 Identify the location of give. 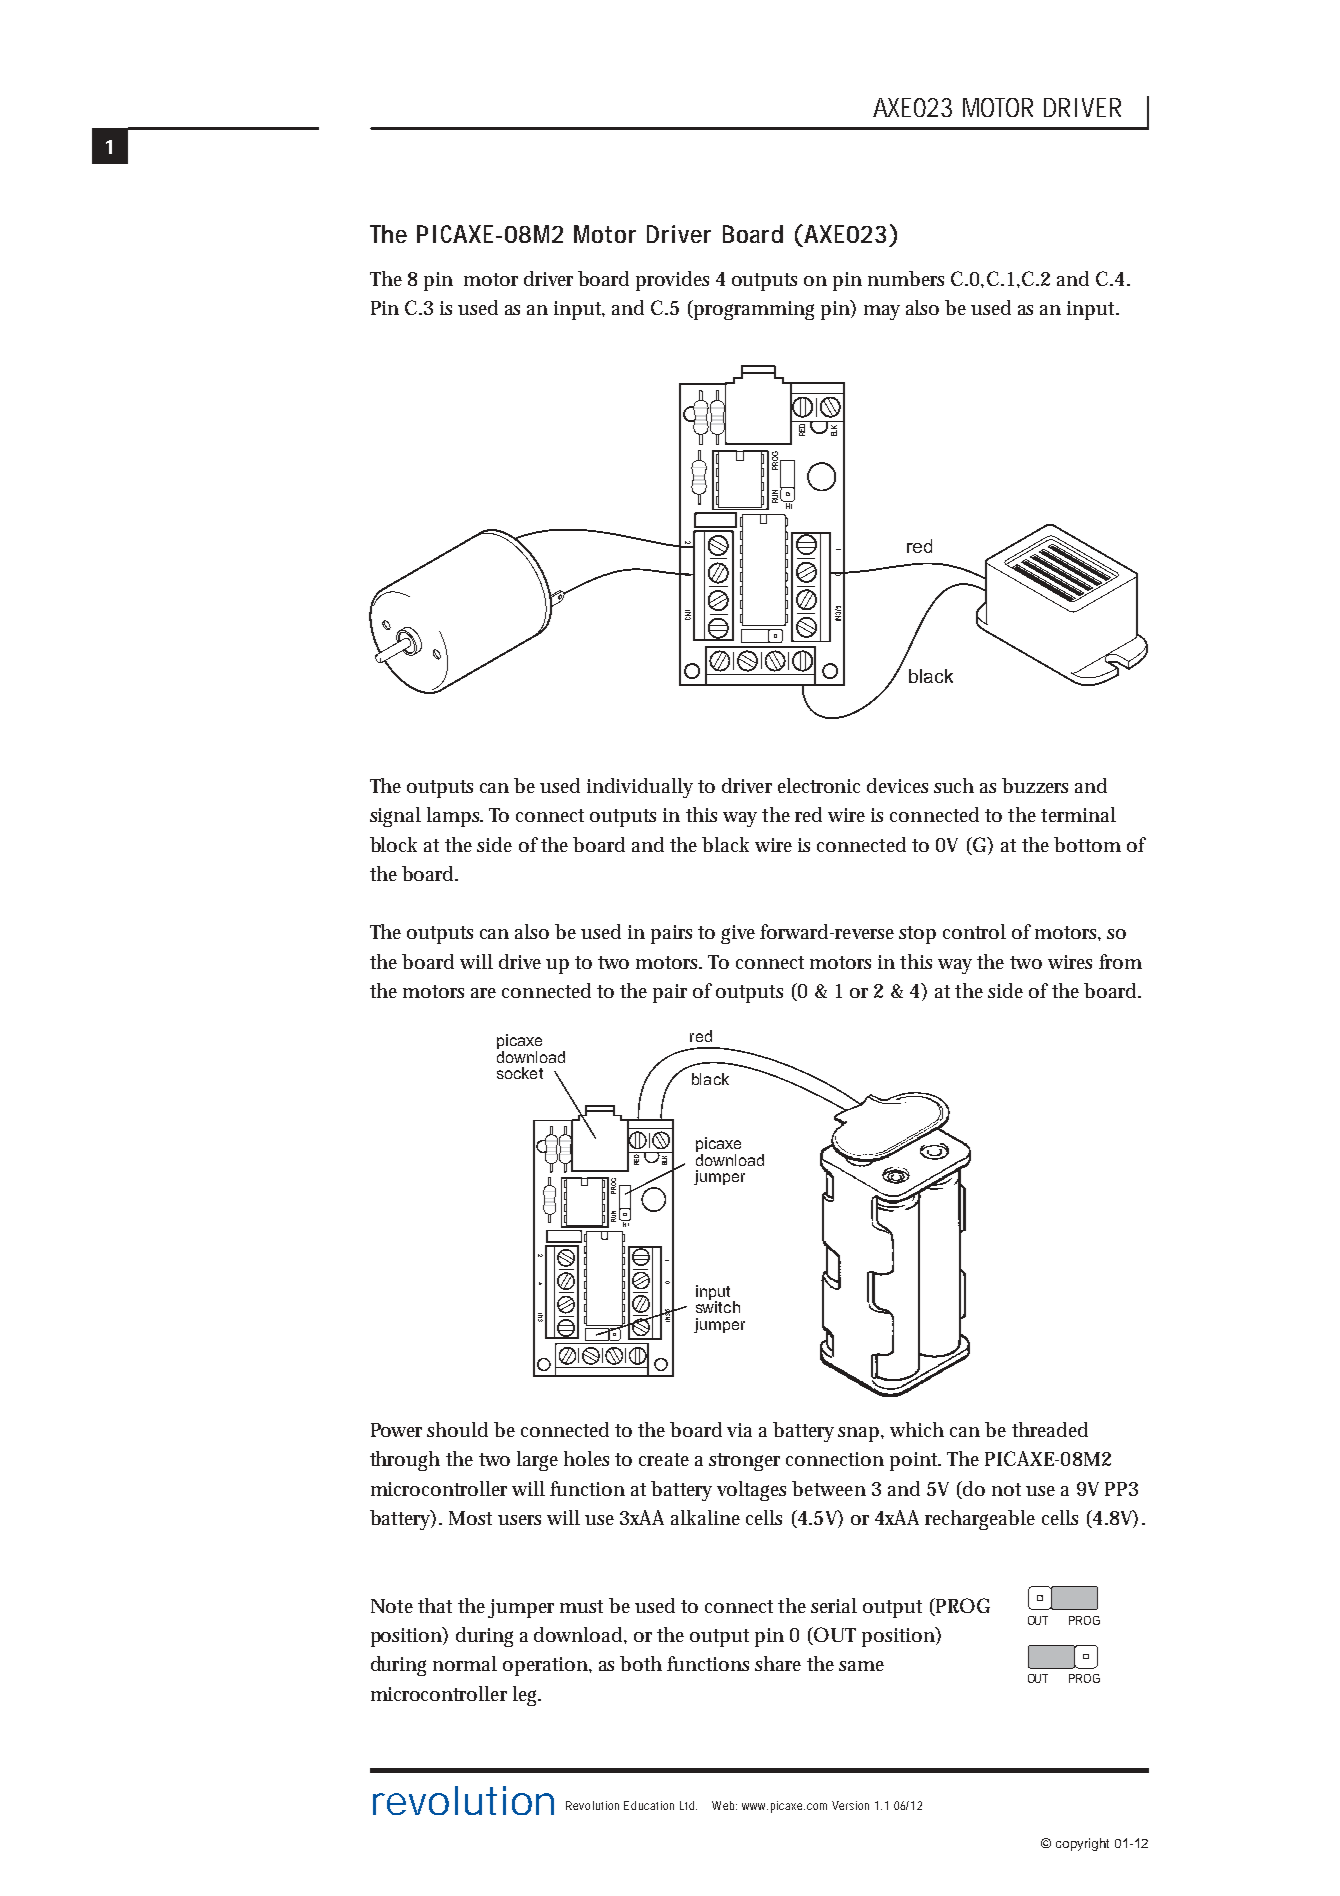
(738, 934).
